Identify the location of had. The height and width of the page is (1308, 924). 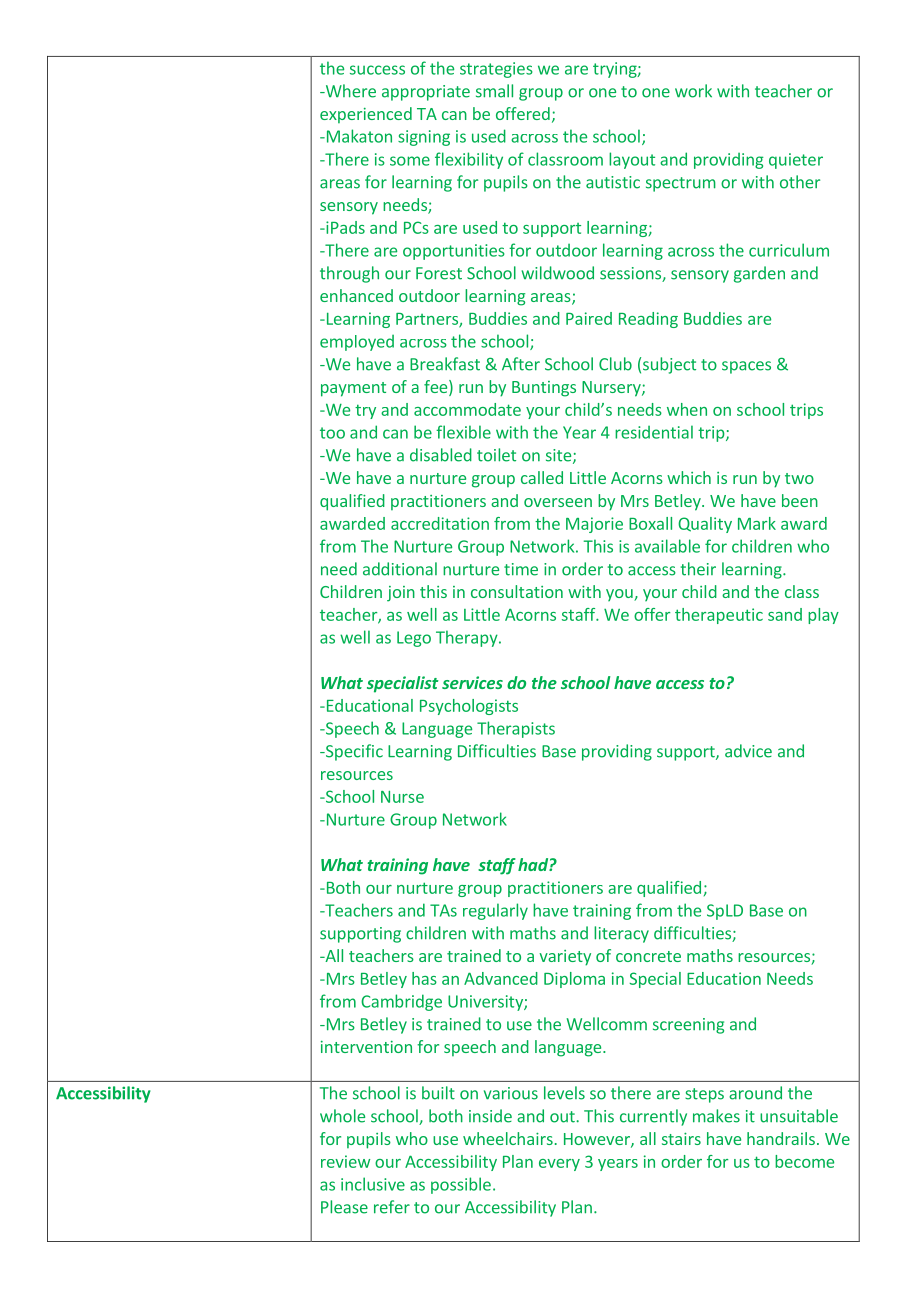
(534, 864).
